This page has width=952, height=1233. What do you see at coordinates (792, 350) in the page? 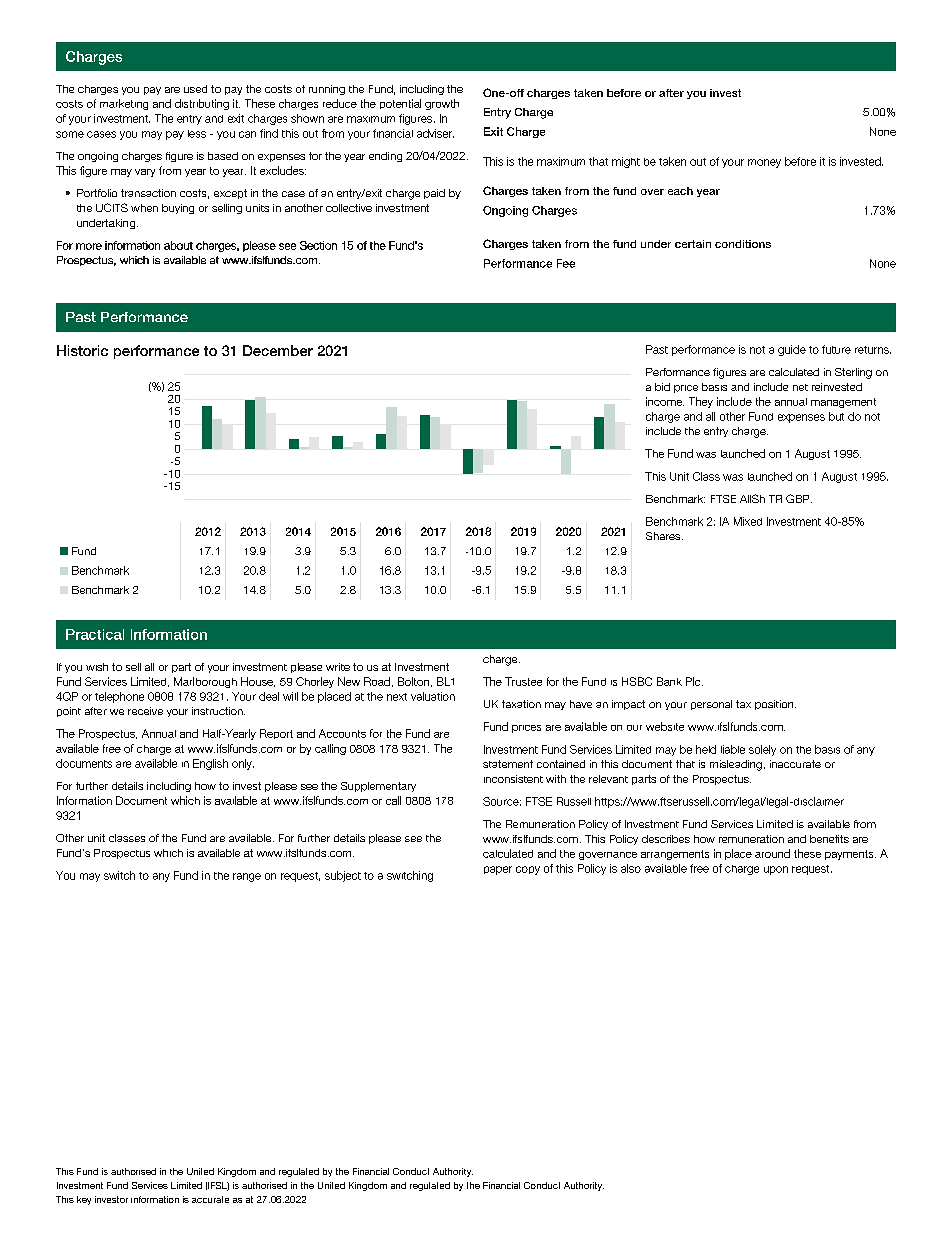
I see `guide` at bounding box center [792, 350].
